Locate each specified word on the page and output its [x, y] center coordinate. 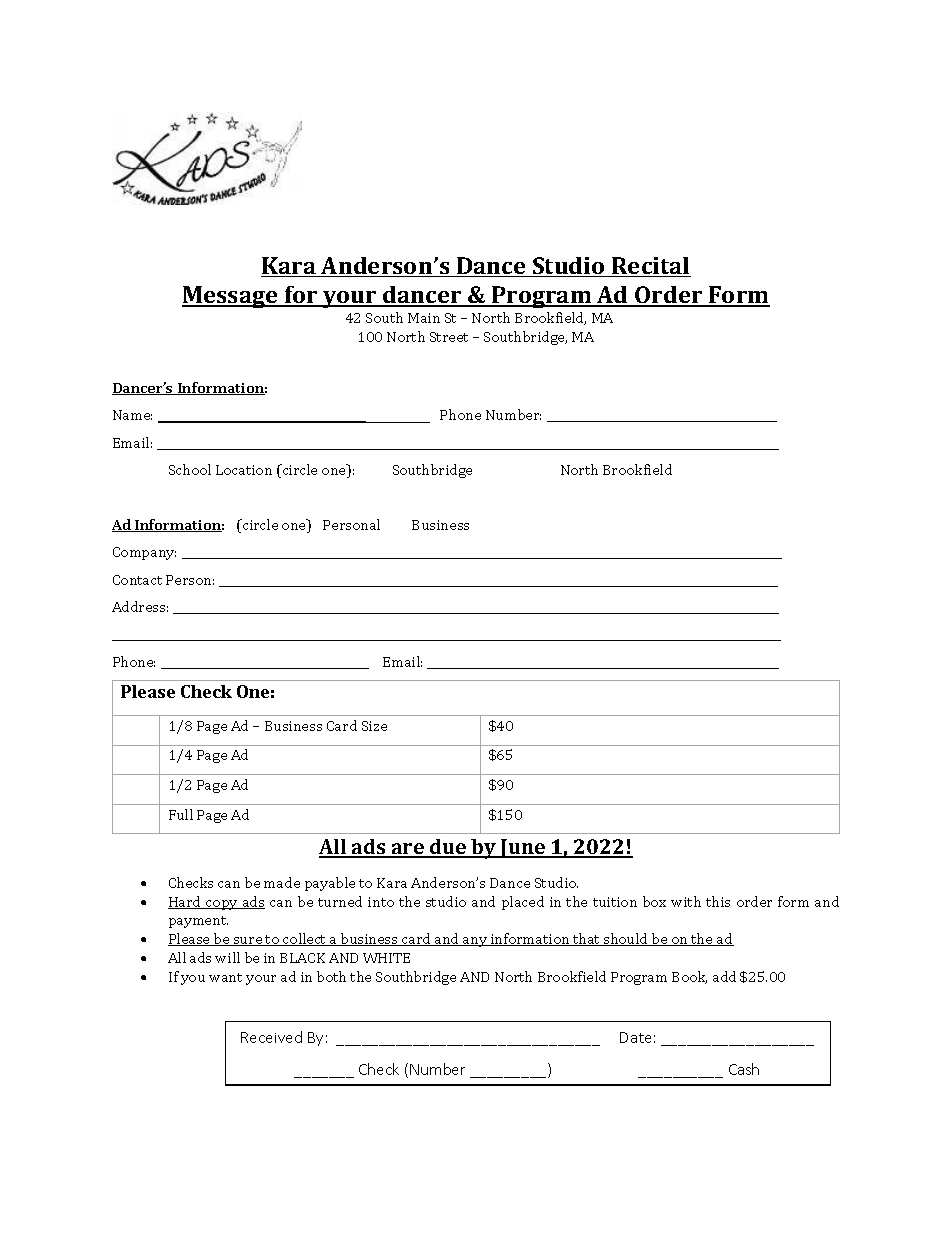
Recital [650, 267]
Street [449, 337]
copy [222, 905]
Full [181, 814]
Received [271, 1037]
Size [374, 726]
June [523, 848]
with [686, 901]
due [448, 848]
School [190, 469]
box [654, 901]
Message [231, 297]
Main [424, 318]
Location [244, 470]
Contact [137, 580]
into [381, 902]
